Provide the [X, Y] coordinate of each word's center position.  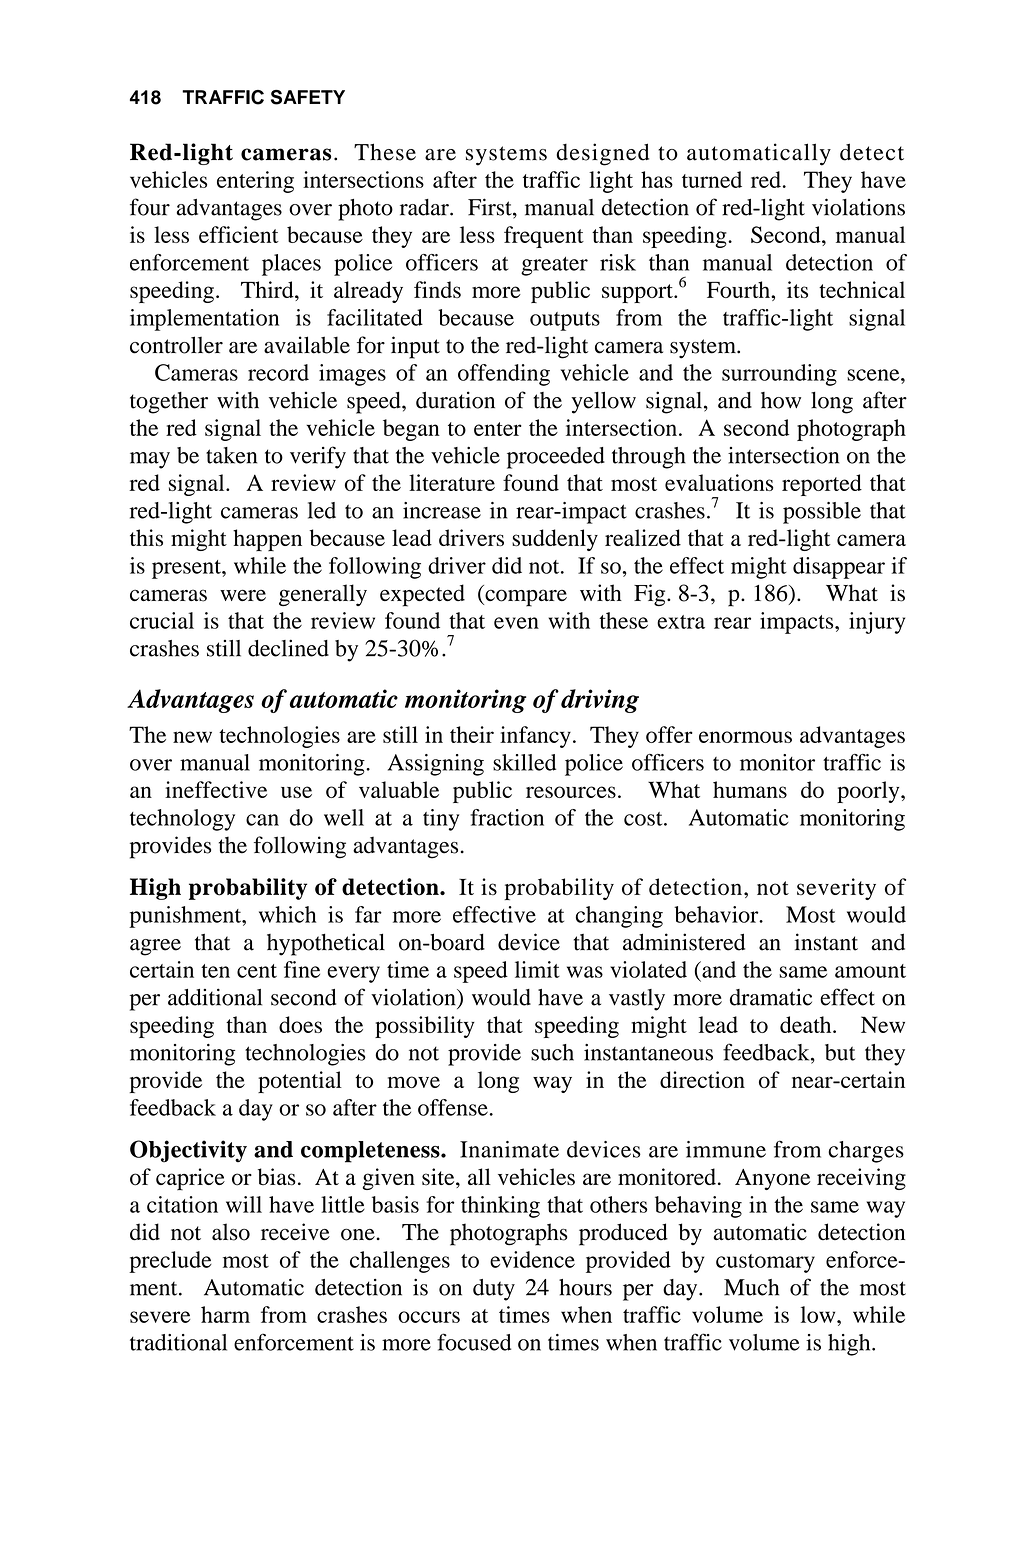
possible [822, 513]
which [287, 914]
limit [537, 969]
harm [225, 1314]
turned [712, 179]
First [491, 207]
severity [836, 889]
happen [267, 540]
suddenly [555, 540]
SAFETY [308, 97]
